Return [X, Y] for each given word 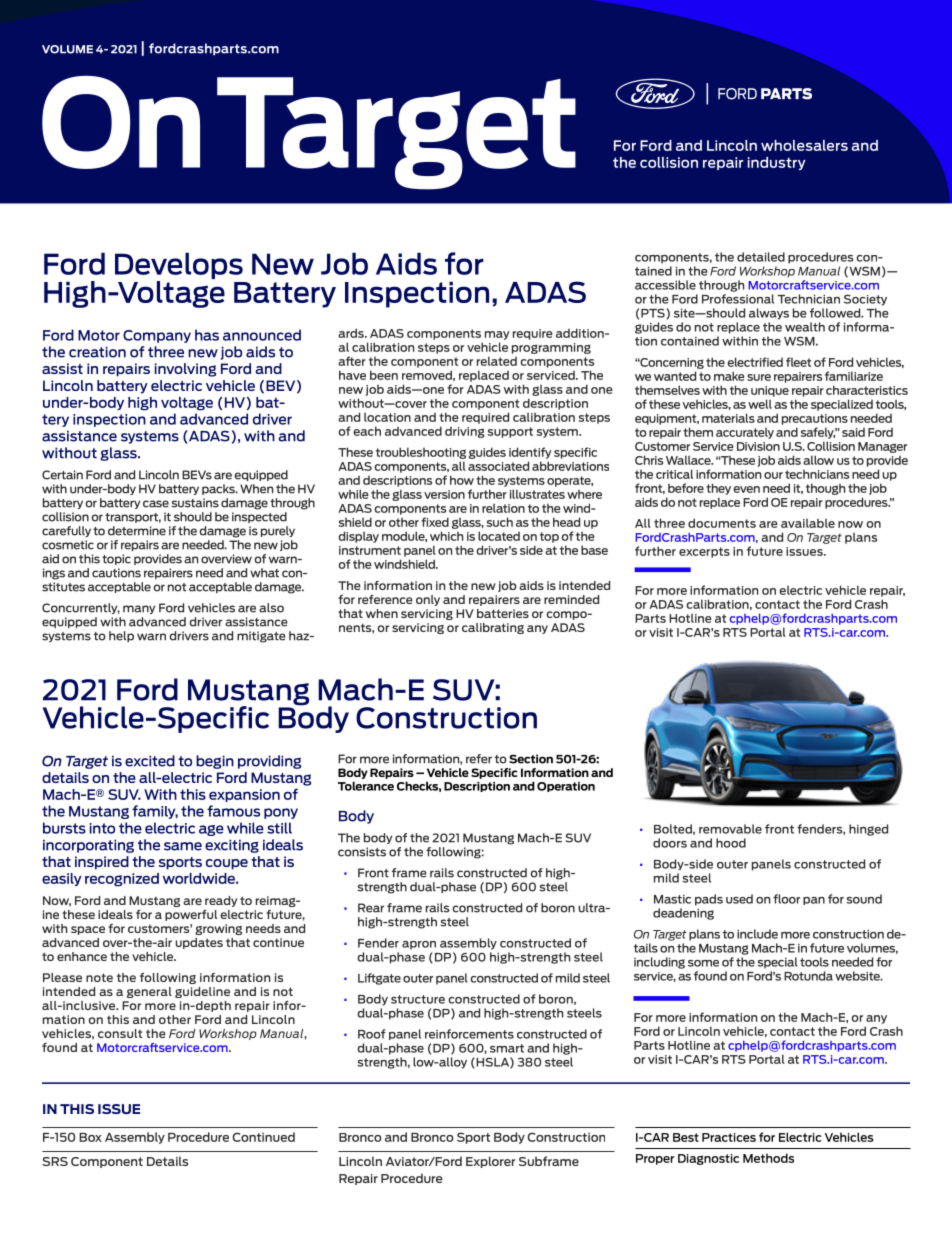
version [444, 494]
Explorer [491, 1162]
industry [777, 163]
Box [90, 1137]
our [773, 475]
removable [730, 829]
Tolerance [366, 786]
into [102, 828]
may [497, 335]
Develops [179, 267]
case [156, 504]
